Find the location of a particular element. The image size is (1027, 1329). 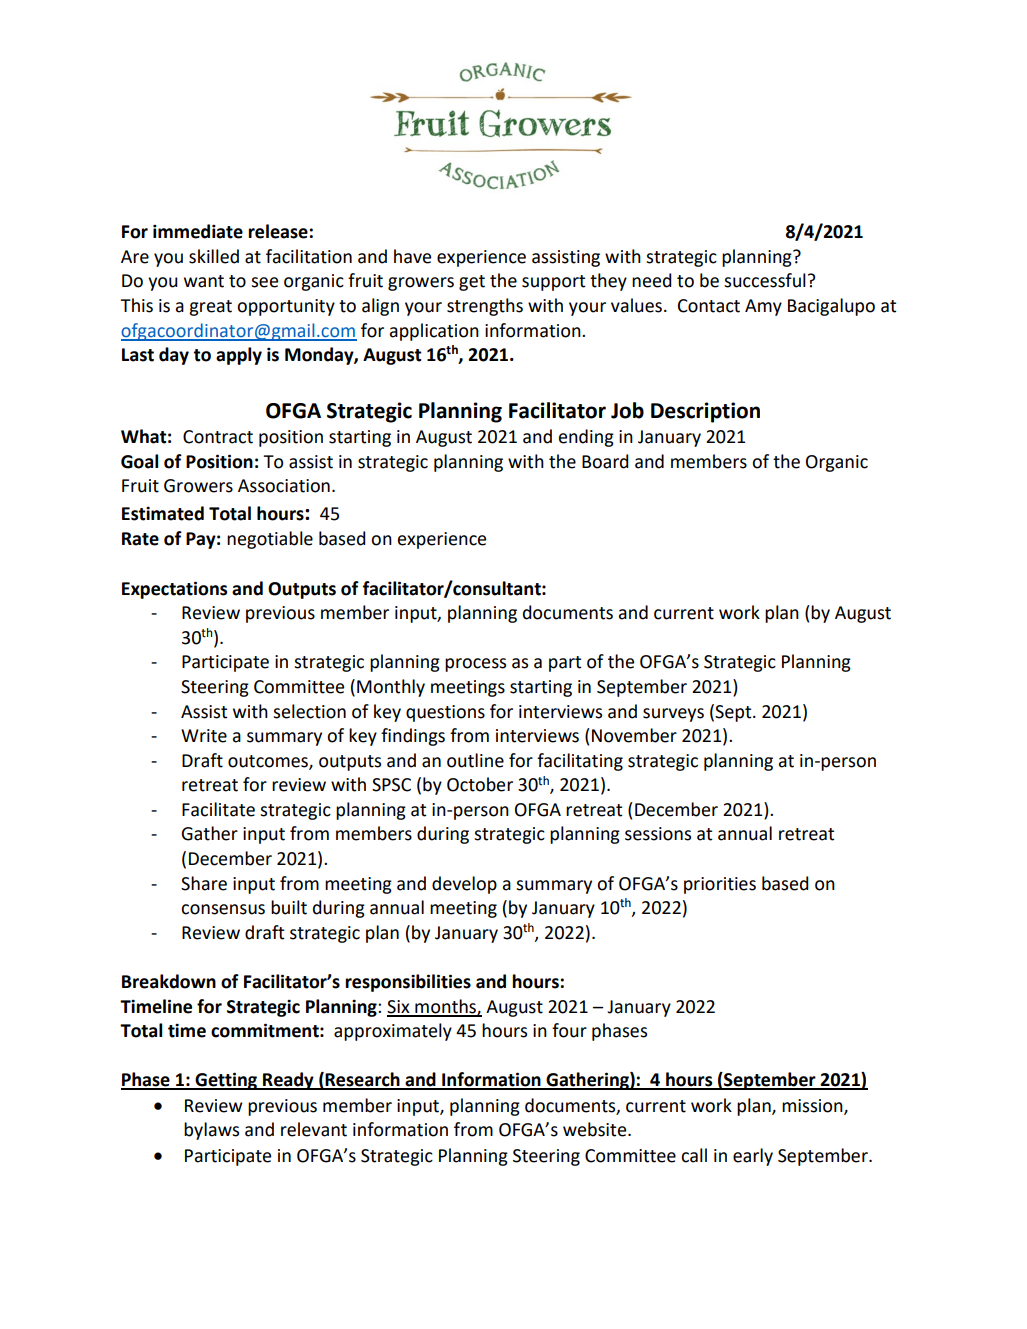

have is located at coordinates (412, 256).
